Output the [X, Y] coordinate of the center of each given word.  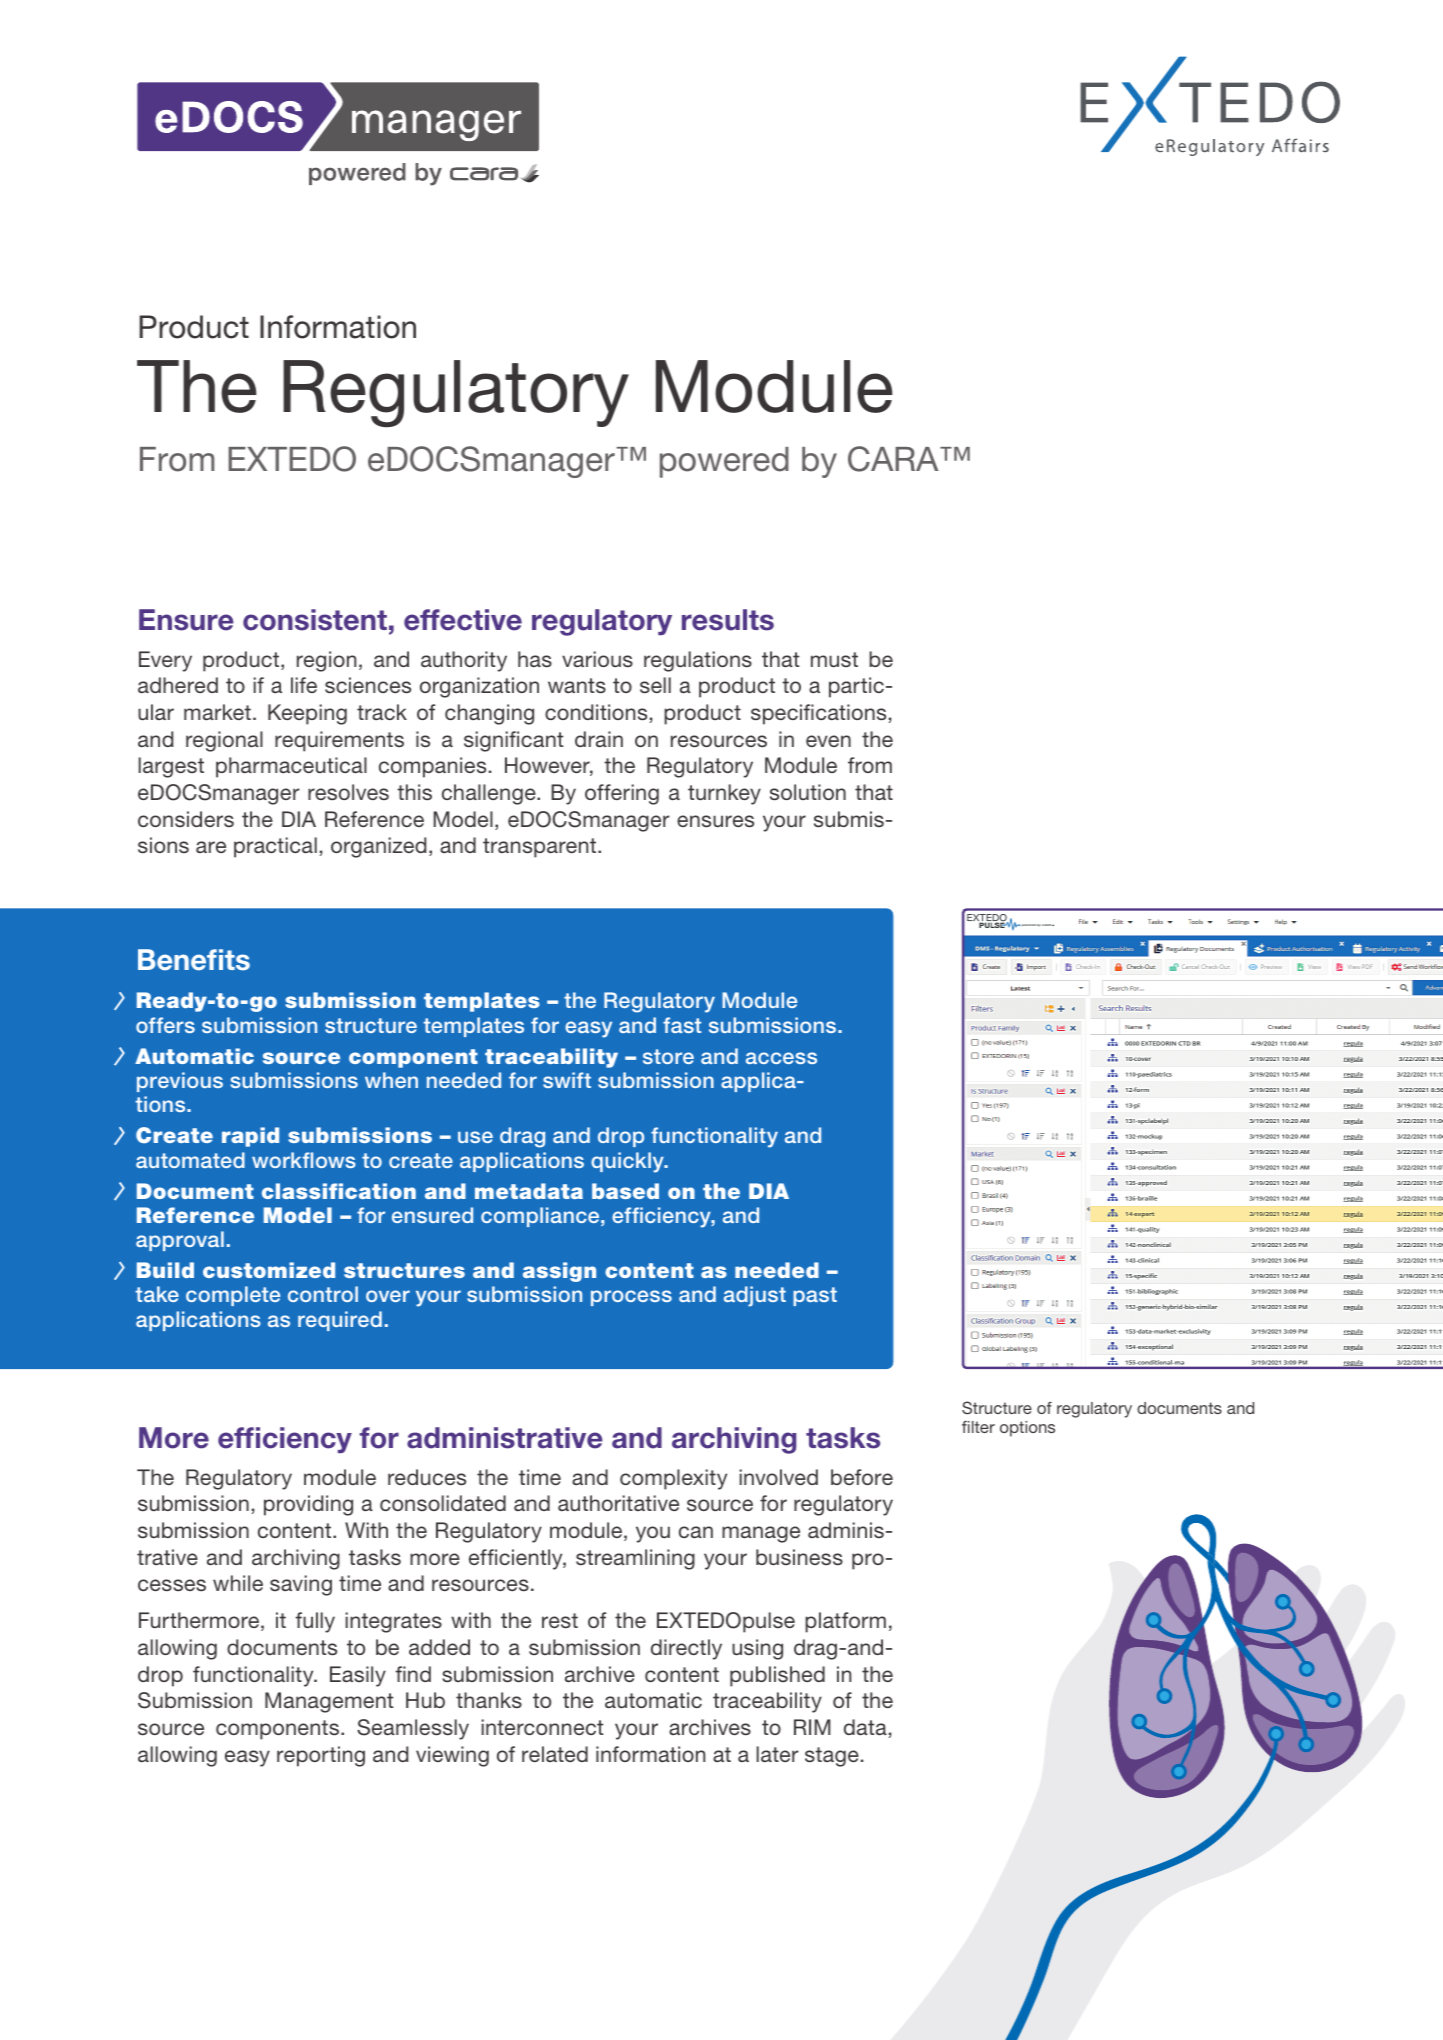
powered [724, 462]
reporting [321, 1756]
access [781, 1058]
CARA [894, 459]
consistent [315, 620]
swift [567, 1080]
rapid [250, 1137]
